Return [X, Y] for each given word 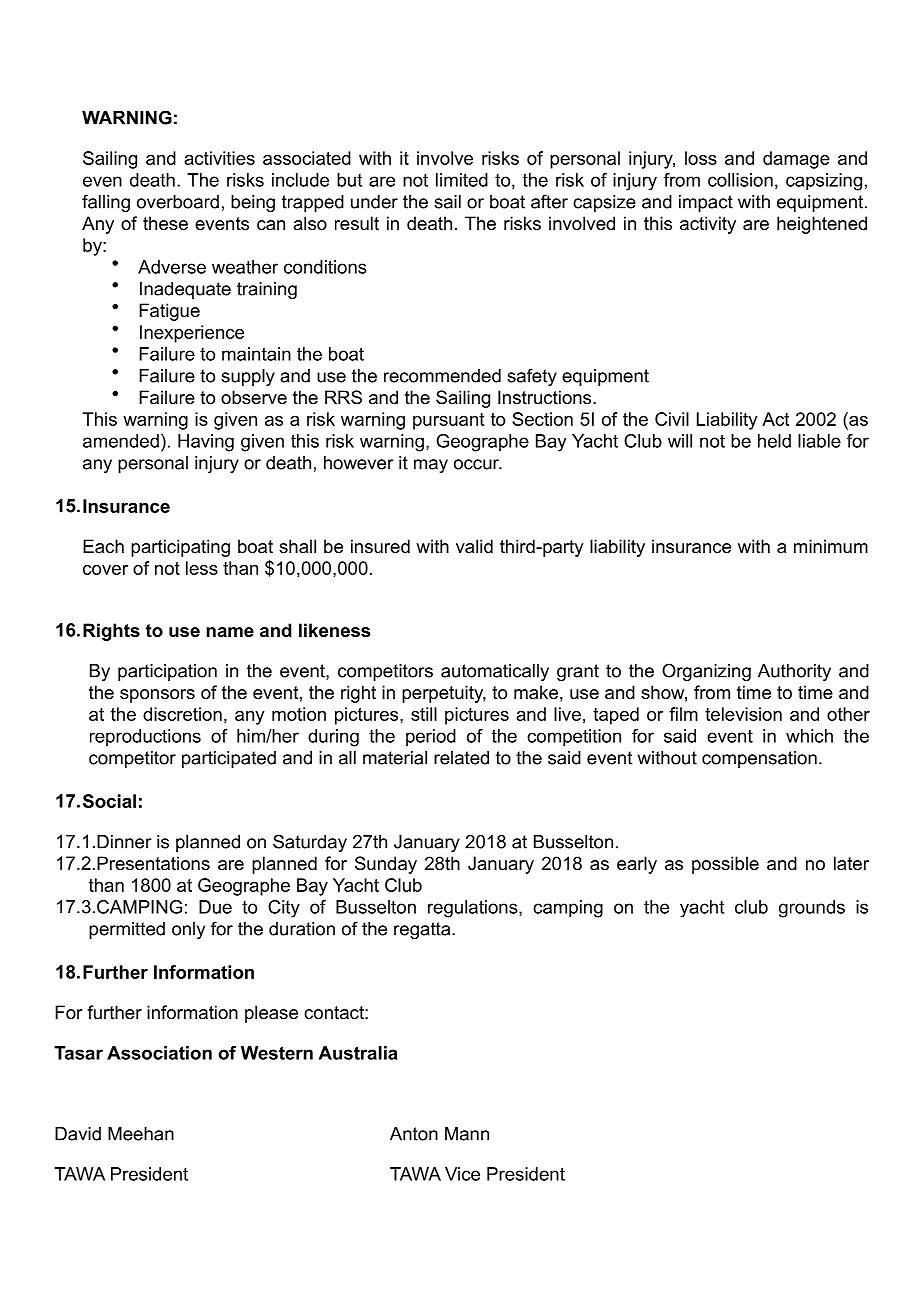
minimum [831, 546]
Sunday [386, 865]
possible [725, 865]
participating [180, 548]
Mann [467, 1134]
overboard [178, 202]
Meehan [141, 1134]
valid [474, 546]
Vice [462, 1174]
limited [462, 180]
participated [229, 759]
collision [740, 180]
